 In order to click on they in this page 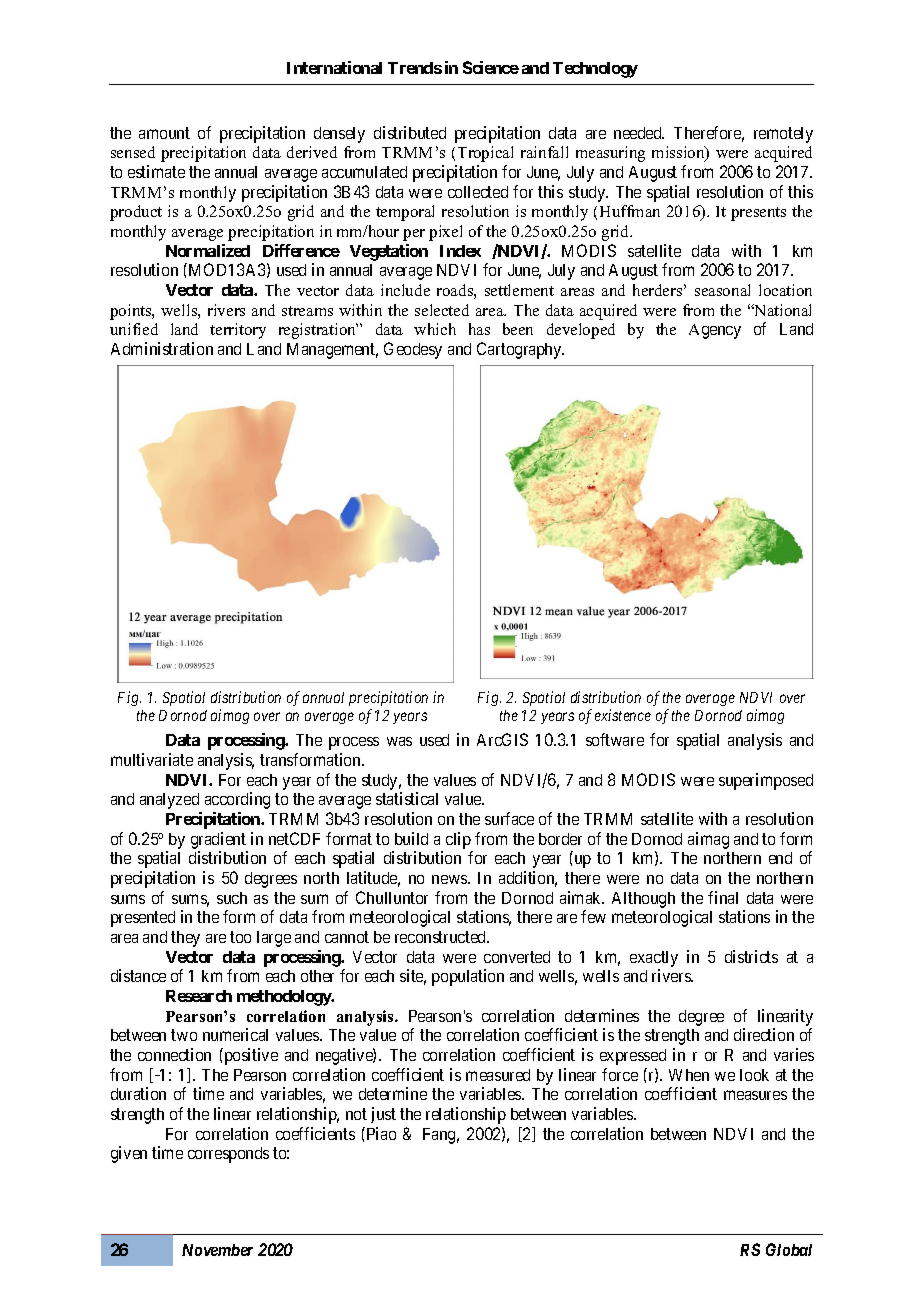, I will do `click(185, 939)`.
